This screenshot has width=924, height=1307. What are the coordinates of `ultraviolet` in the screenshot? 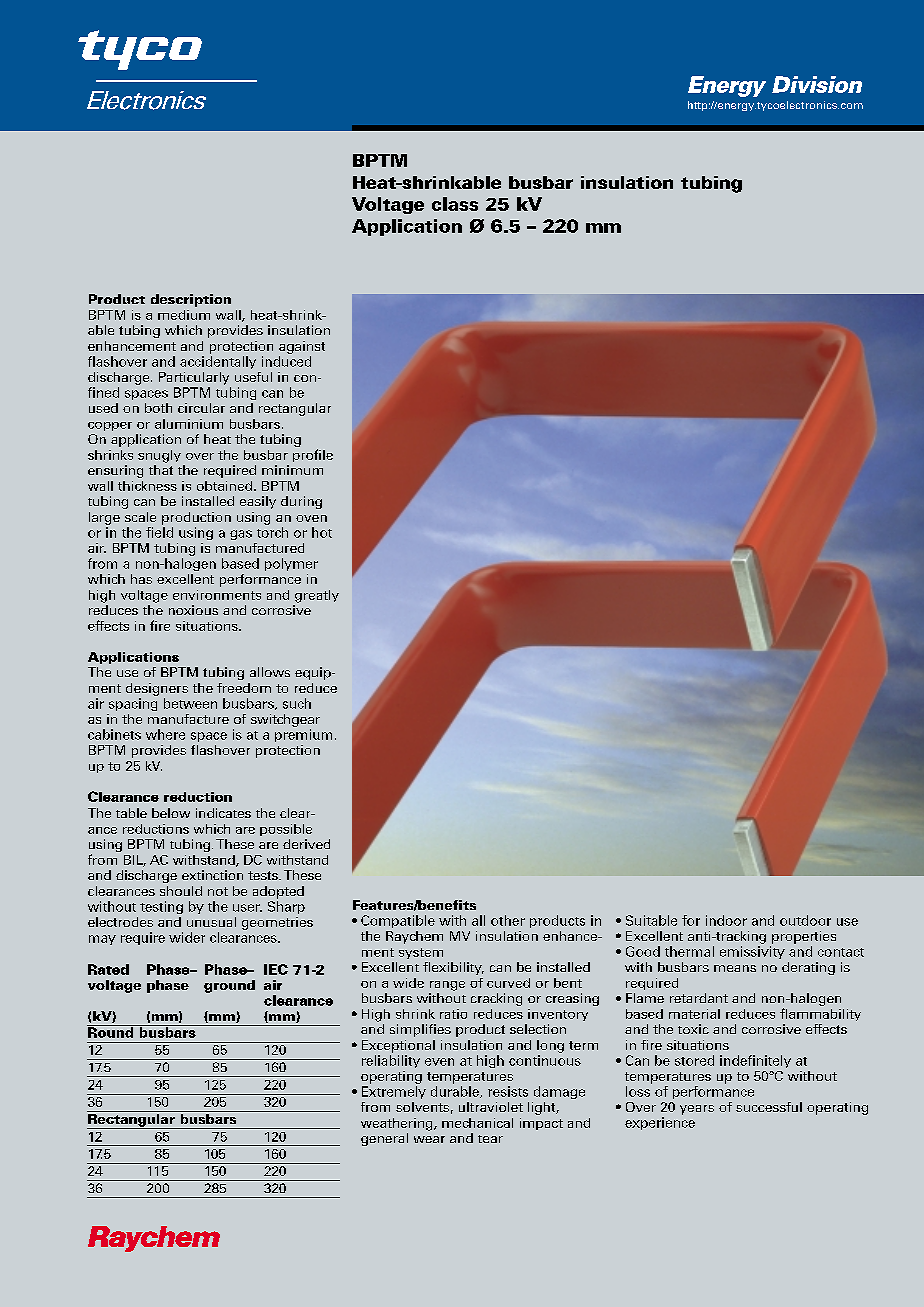 It's located at (491, 1107).
